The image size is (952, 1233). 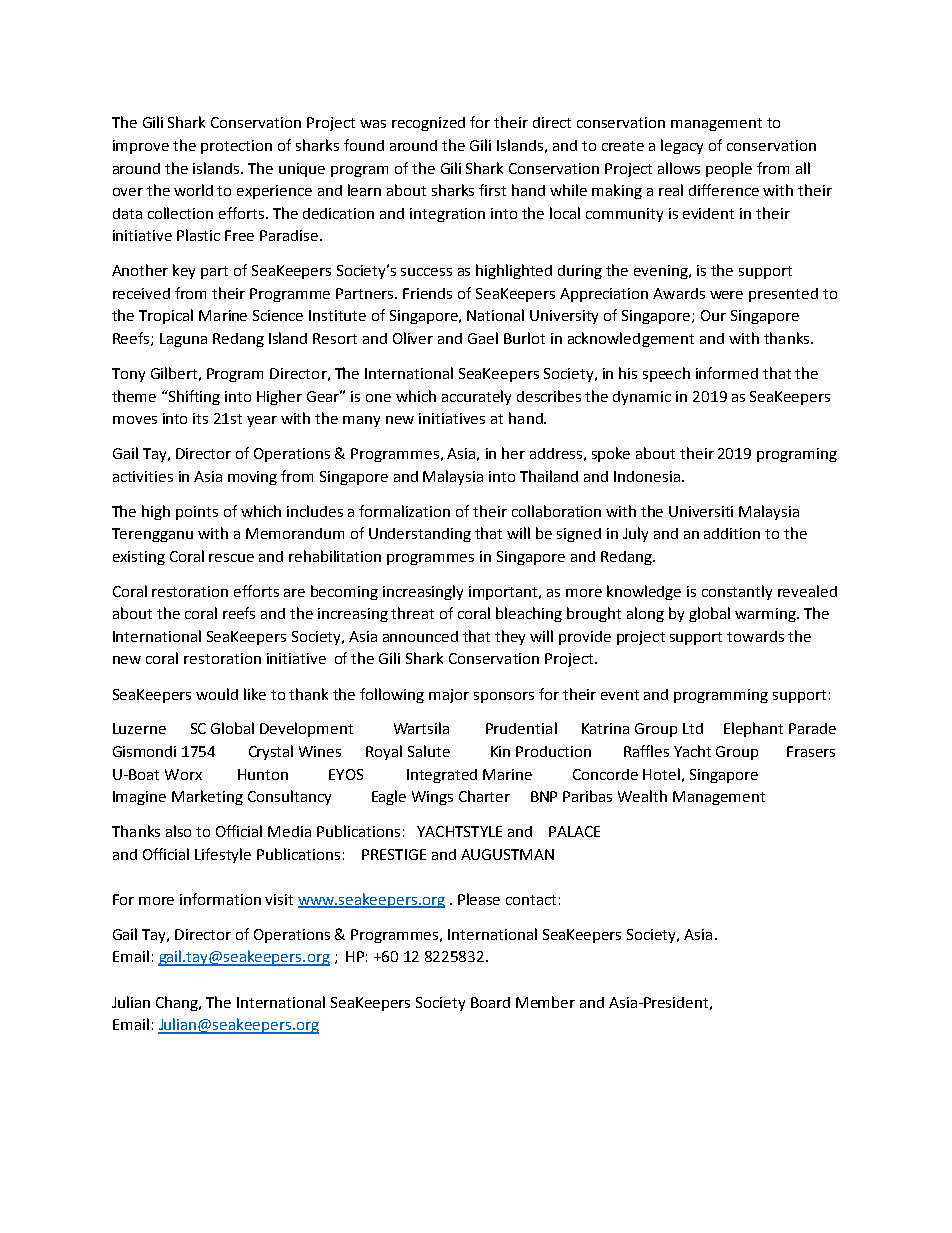 What do you see at coordinates (693, 728) in the document?
I see `Ltd` at bounding box center [693, 728].
